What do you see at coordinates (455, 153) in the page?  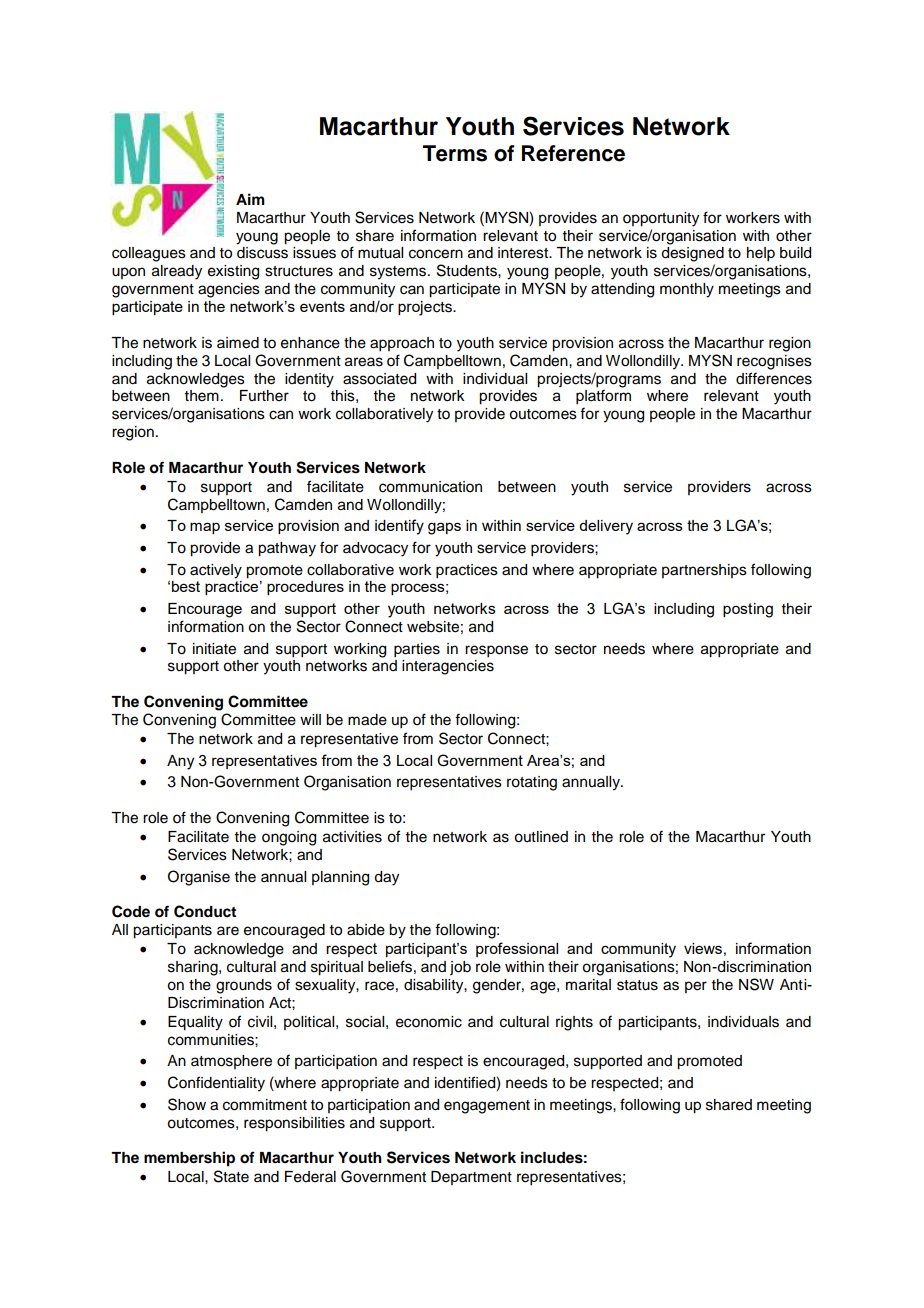 I see `Terms` at bounding box center [455, 153].
